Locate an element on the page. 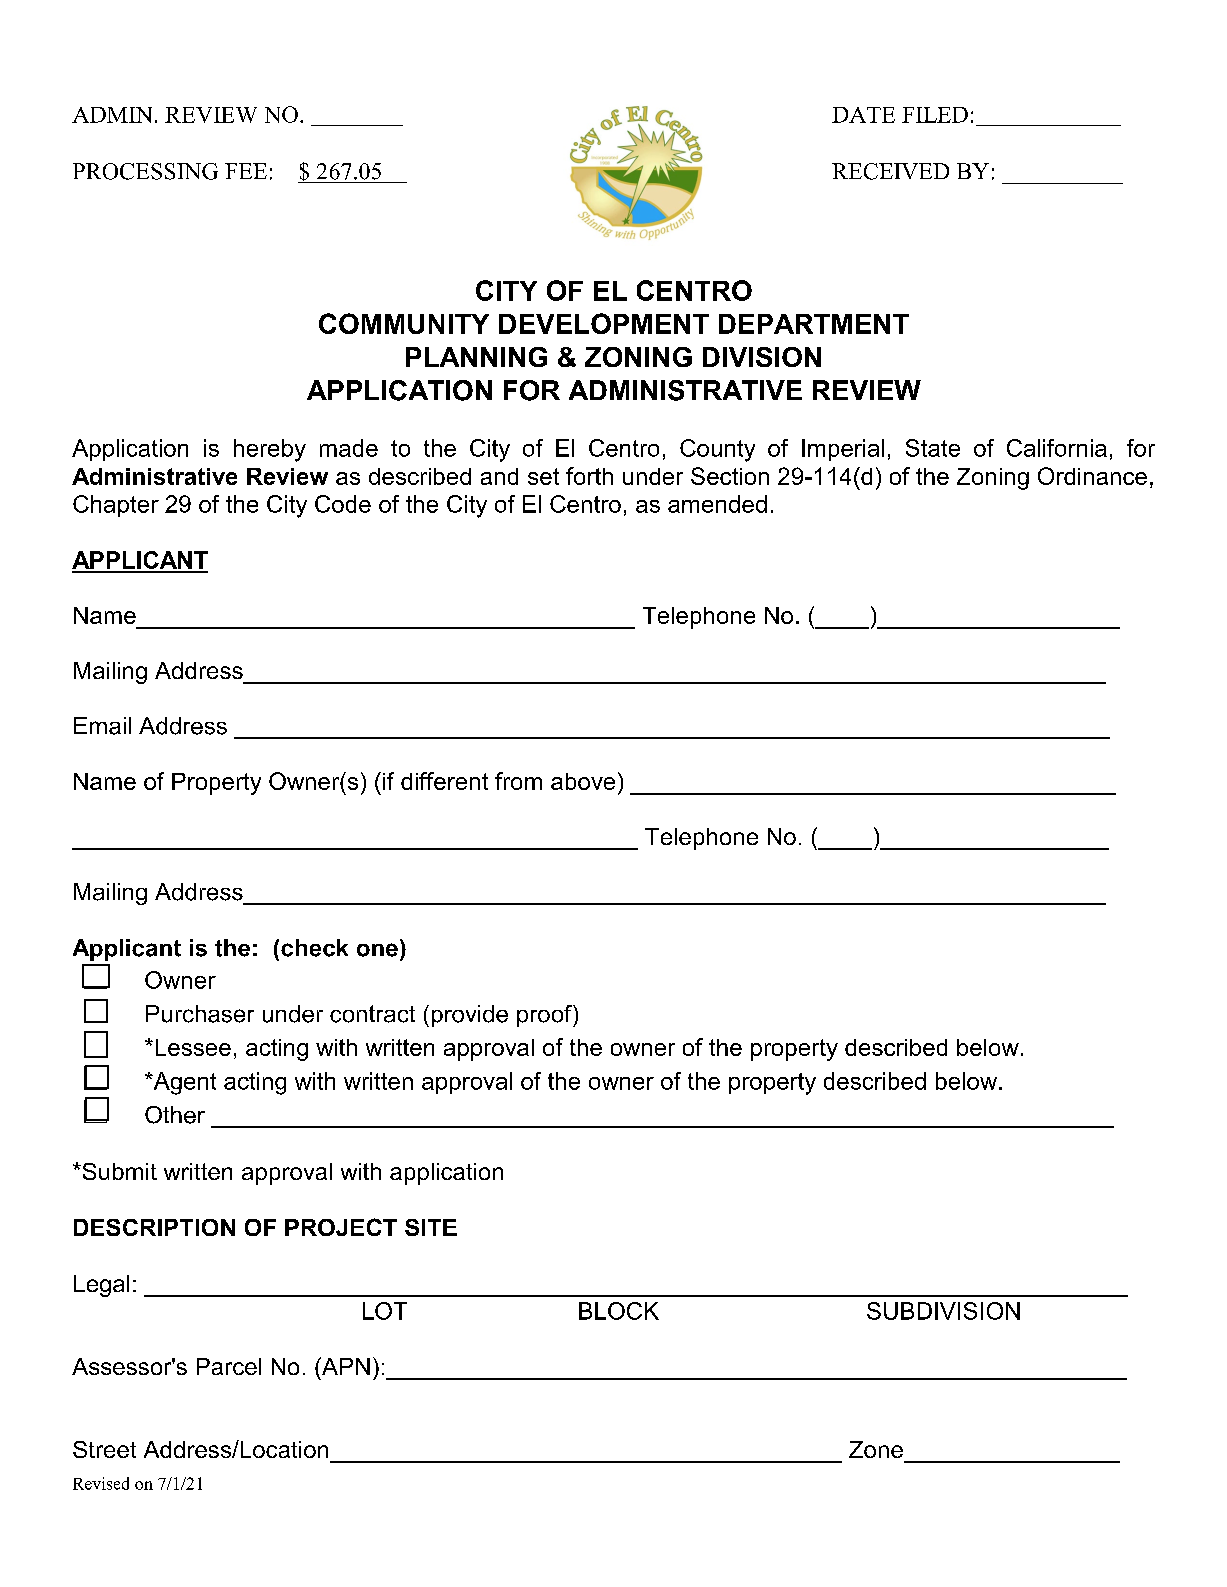 This document has height=1587, width=1227. proof is located at coordinates (545, 1016).
